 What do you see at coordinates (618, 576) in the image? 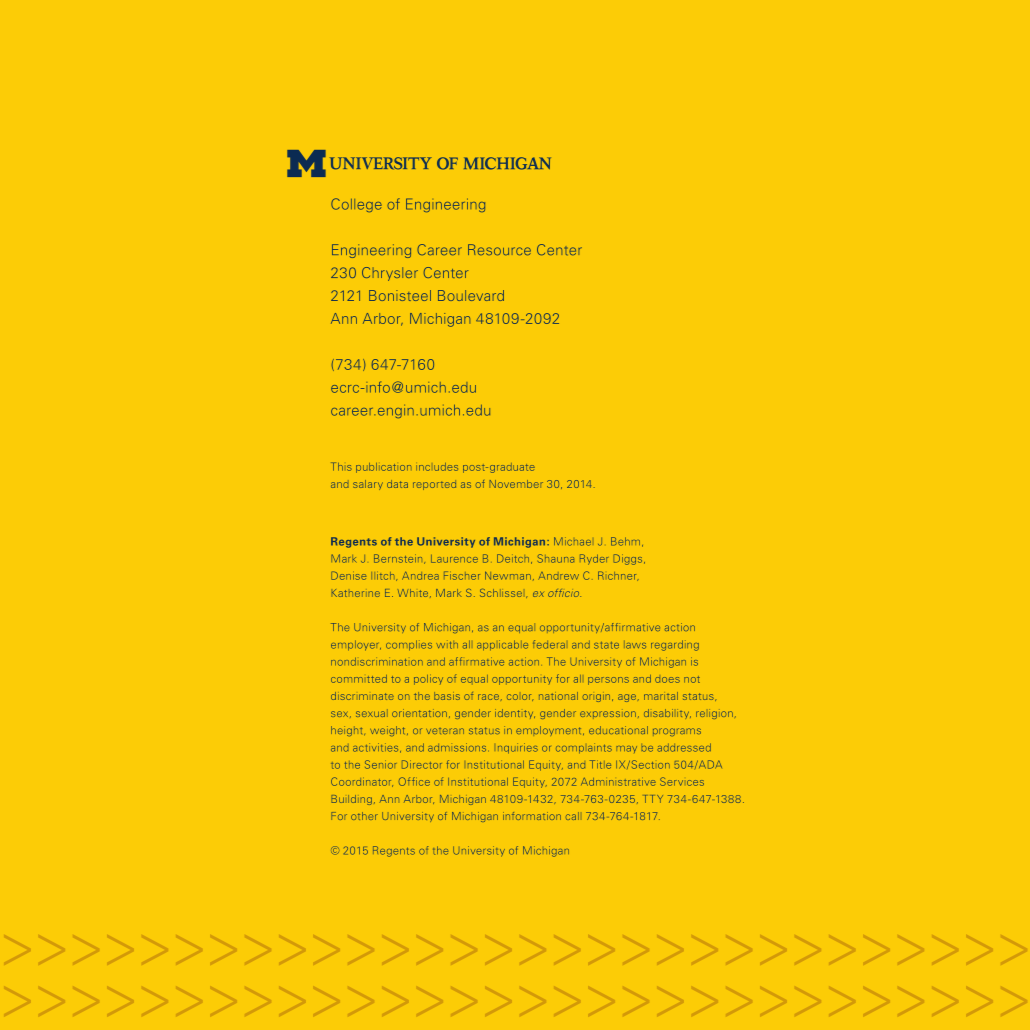
I see `Richner` at bounding box center [618, 576].
